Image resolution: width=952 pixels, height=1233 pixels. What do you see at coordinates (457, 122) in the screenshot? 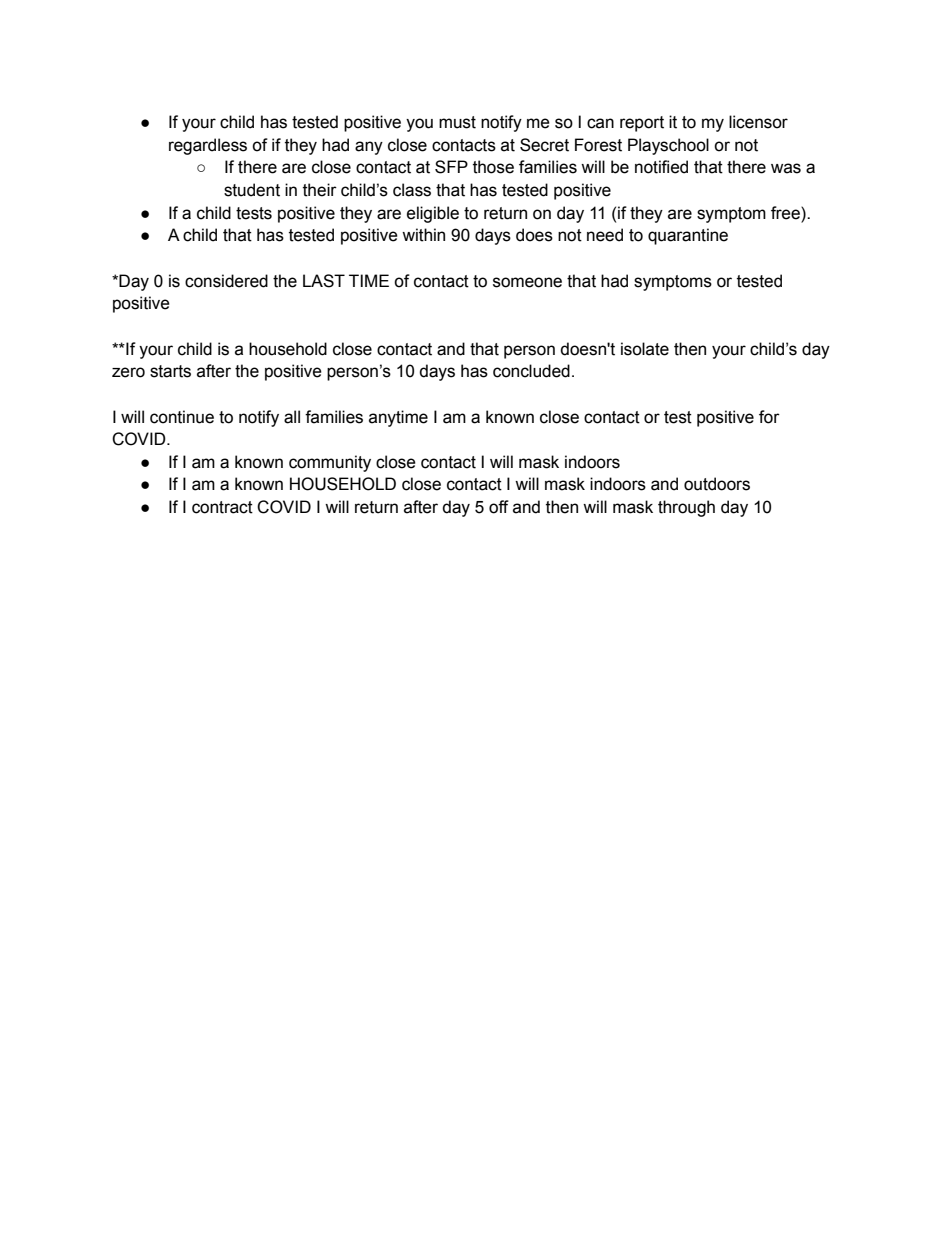
I see `must` at bounding box center [457, 122].
